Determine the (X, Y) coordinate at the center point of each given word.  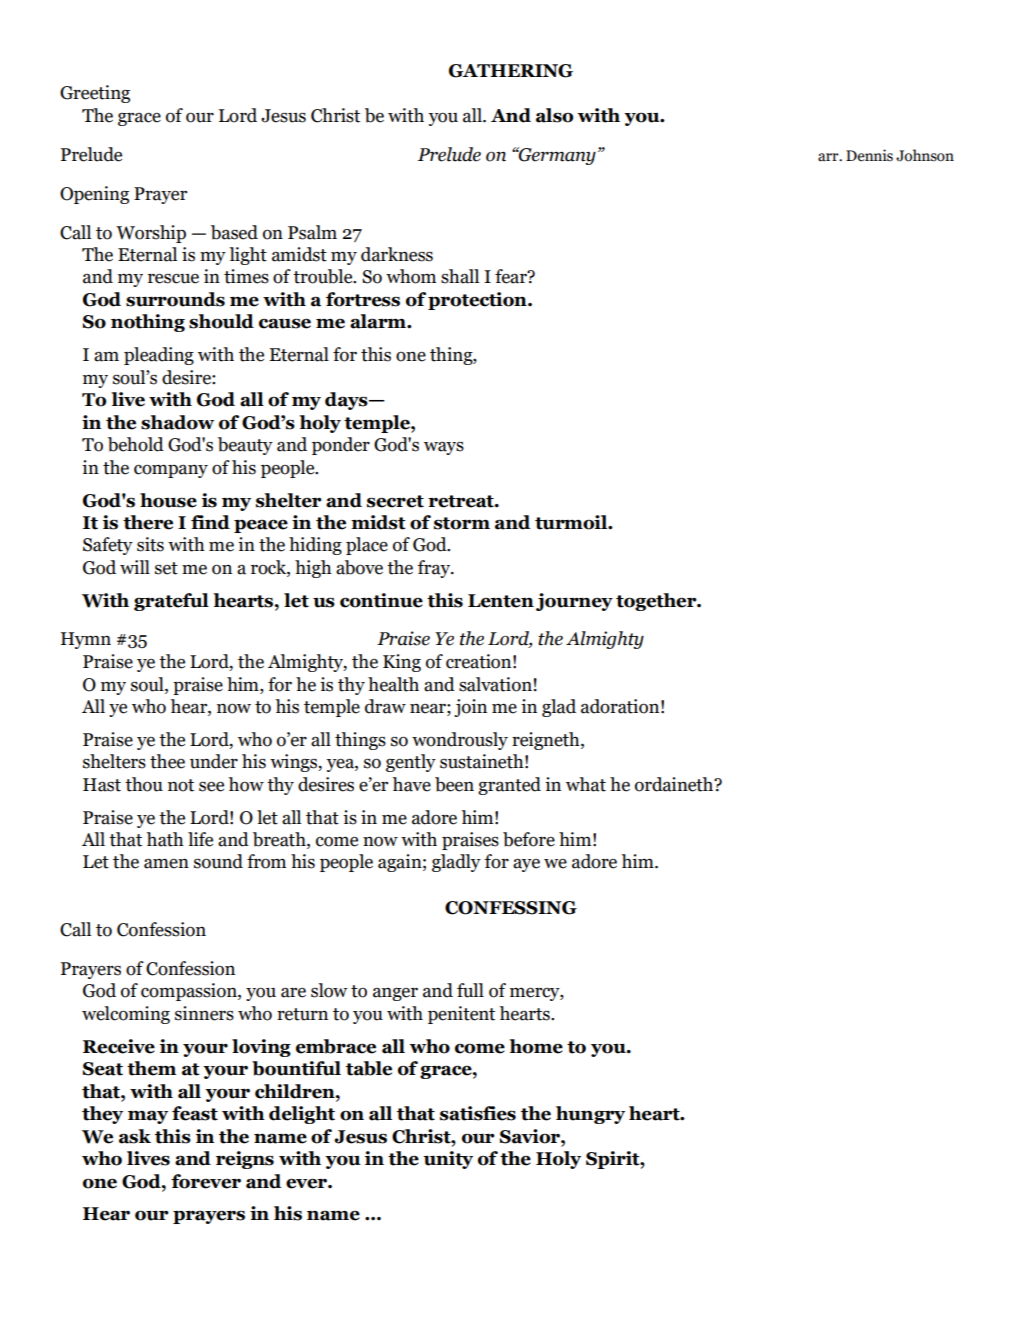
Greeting (95, 94)
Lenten (501, 601)
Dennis (869, 155)
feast (195, 1113)
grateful (171, 602)
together (657, 602)
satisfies (478, 1113)
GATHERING (511, 71)
